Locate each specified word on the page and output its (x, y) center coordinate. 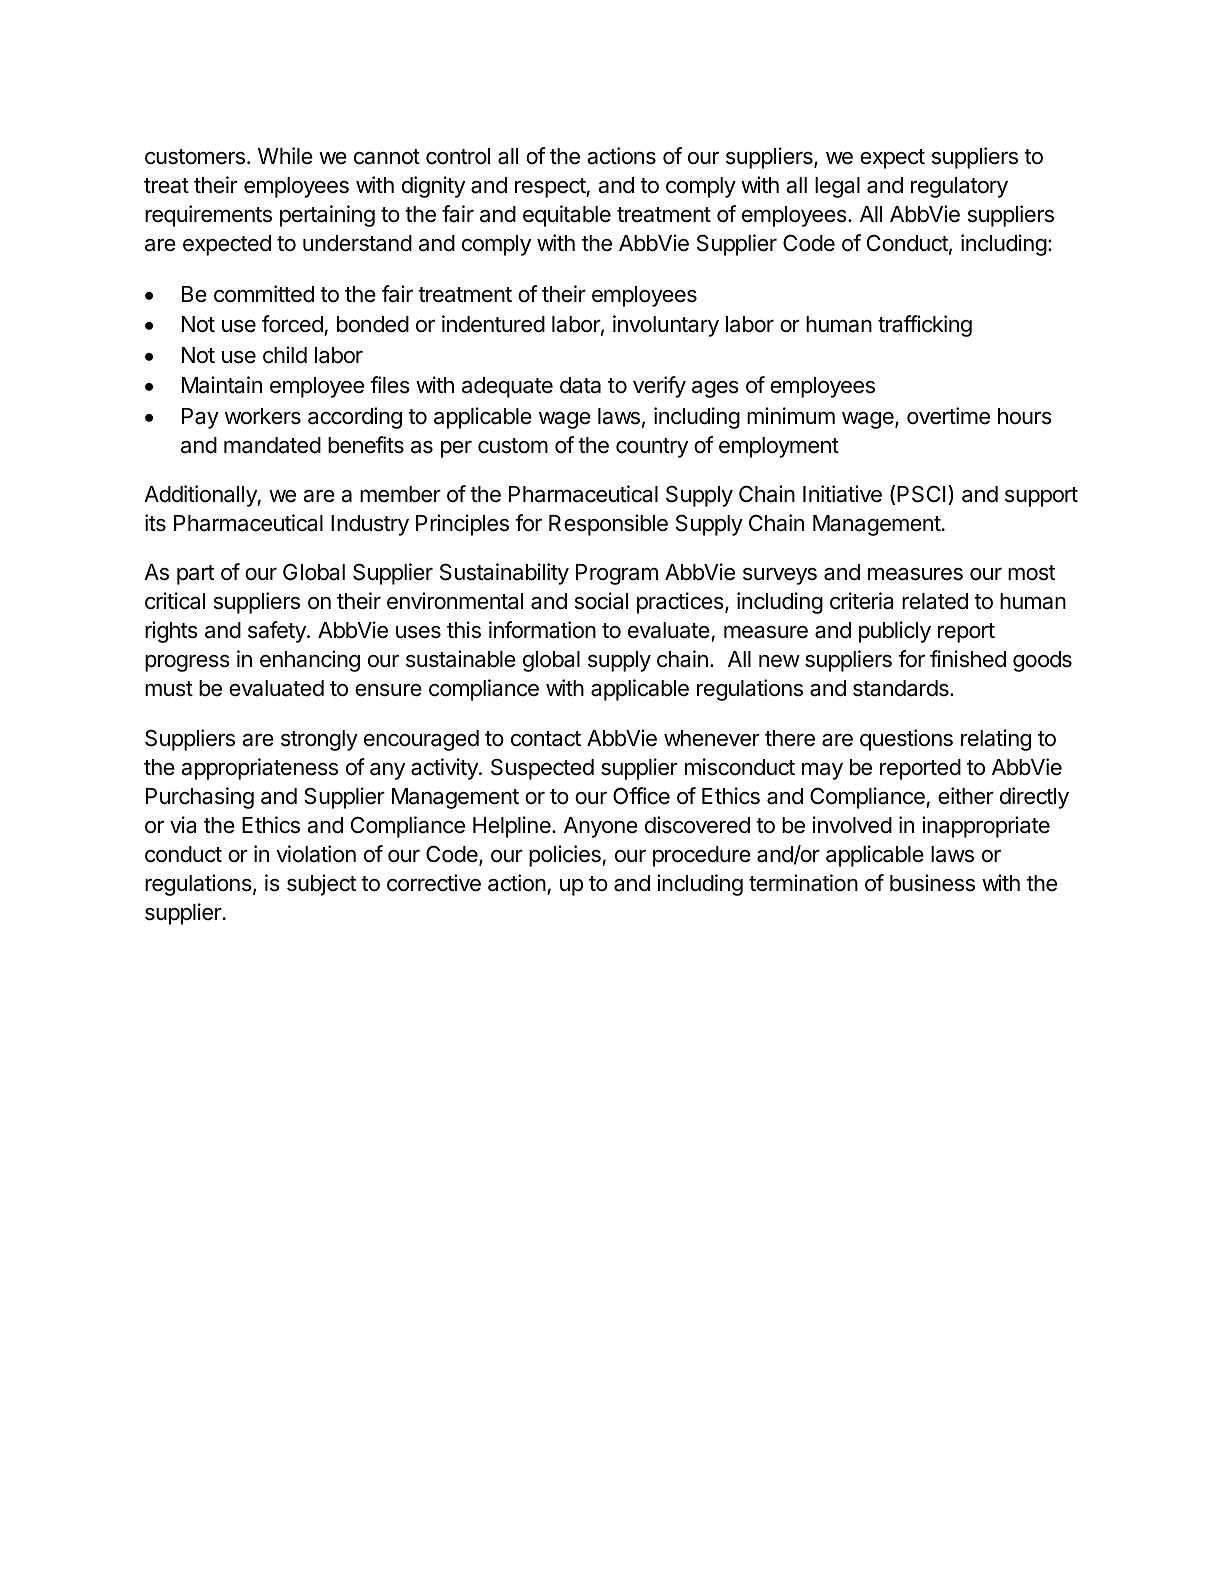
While (285, 156)
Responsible (608, 525)
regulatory (959, 187)
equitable (567, 216)
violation (316, 854)
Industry (370, 525)
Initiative (842, 494)
